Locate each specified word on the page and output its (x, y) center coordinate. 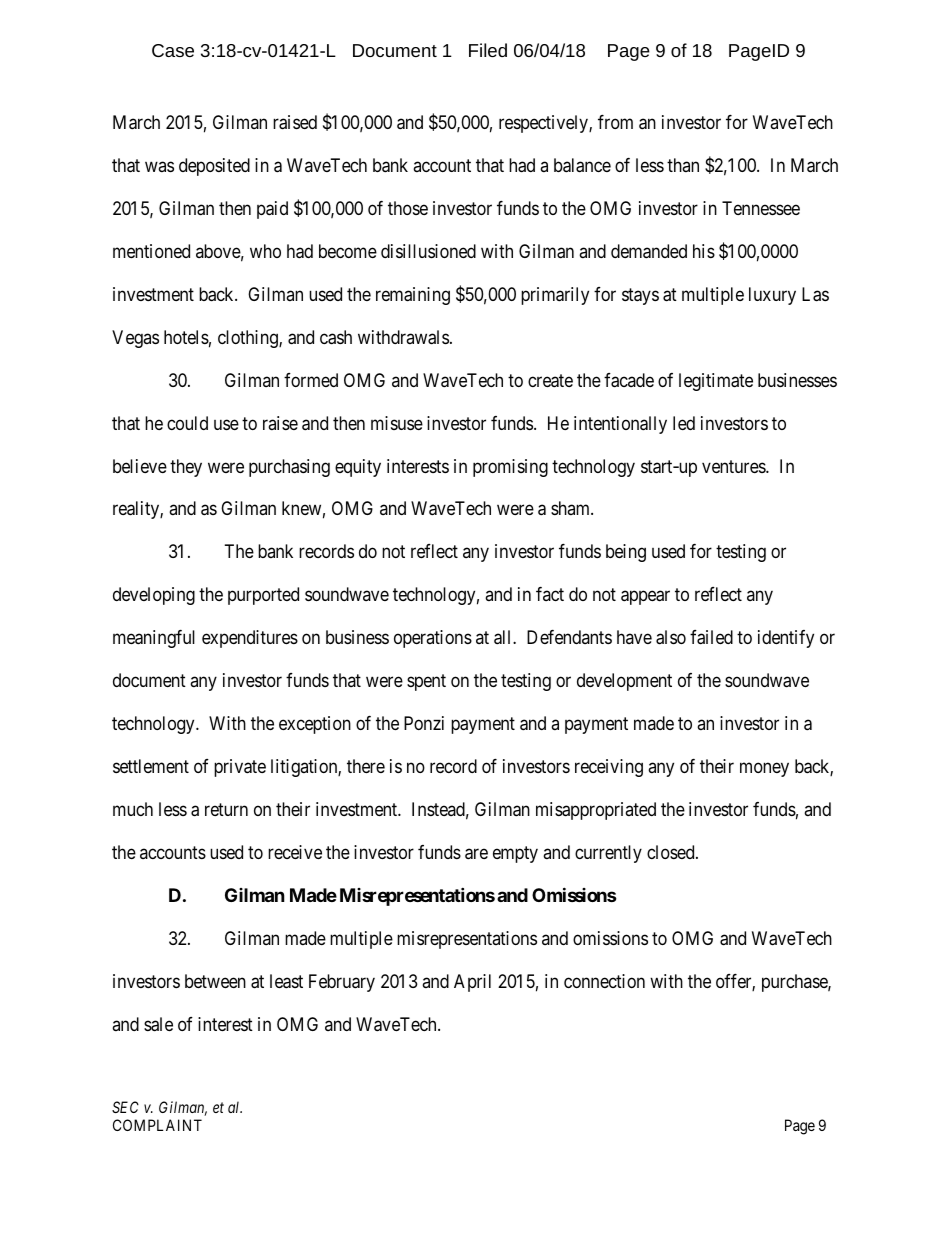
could (187, 423)
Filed (488, 50)
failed (711, 637)
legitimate (716, 382)
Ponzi (424, 723)
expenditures (250, 639)
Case (173, 50)
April (472, 983)
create (550, 381)
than (683, 165)
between (215, 981)
